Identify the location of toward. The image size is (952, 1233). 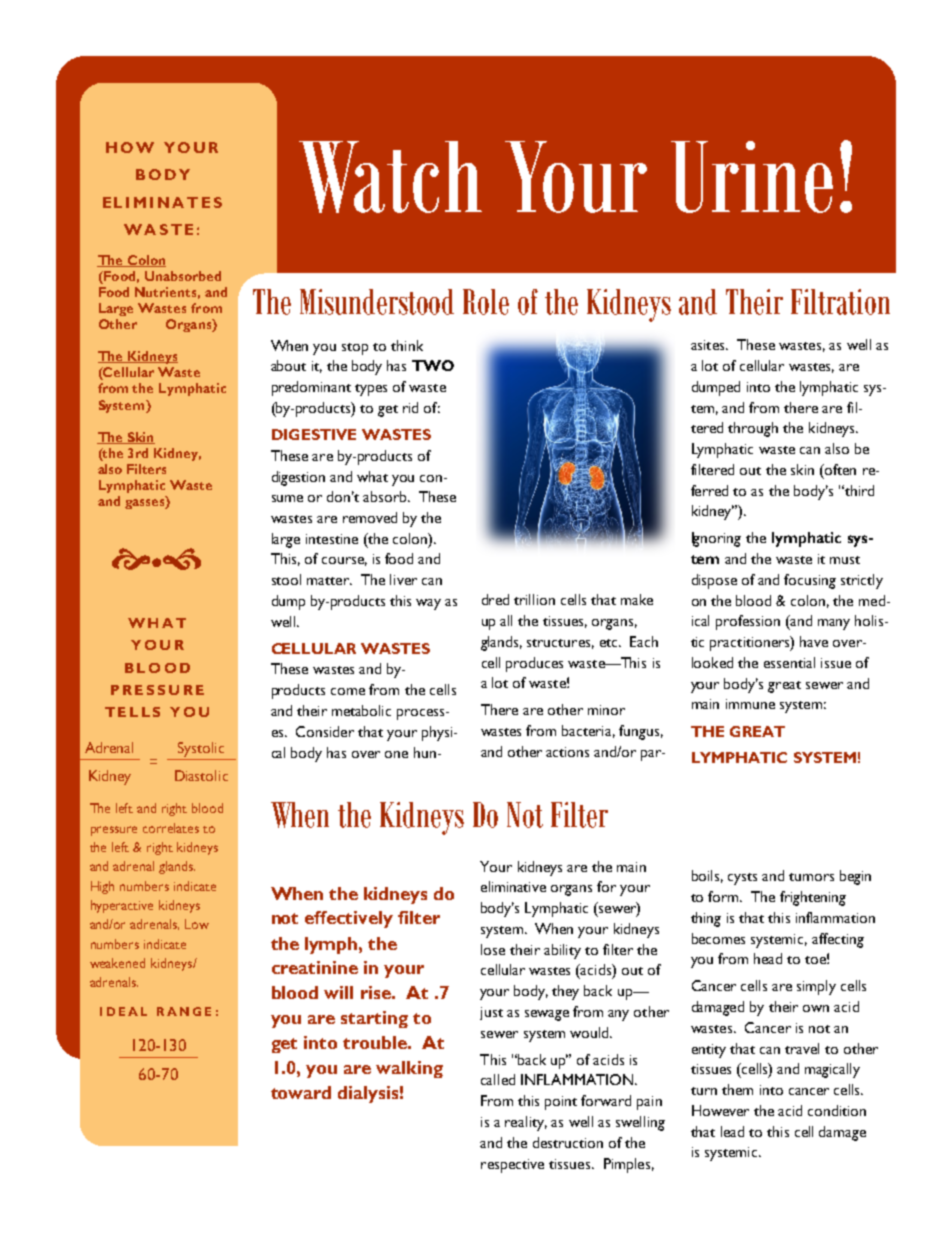
(301, 1092).
